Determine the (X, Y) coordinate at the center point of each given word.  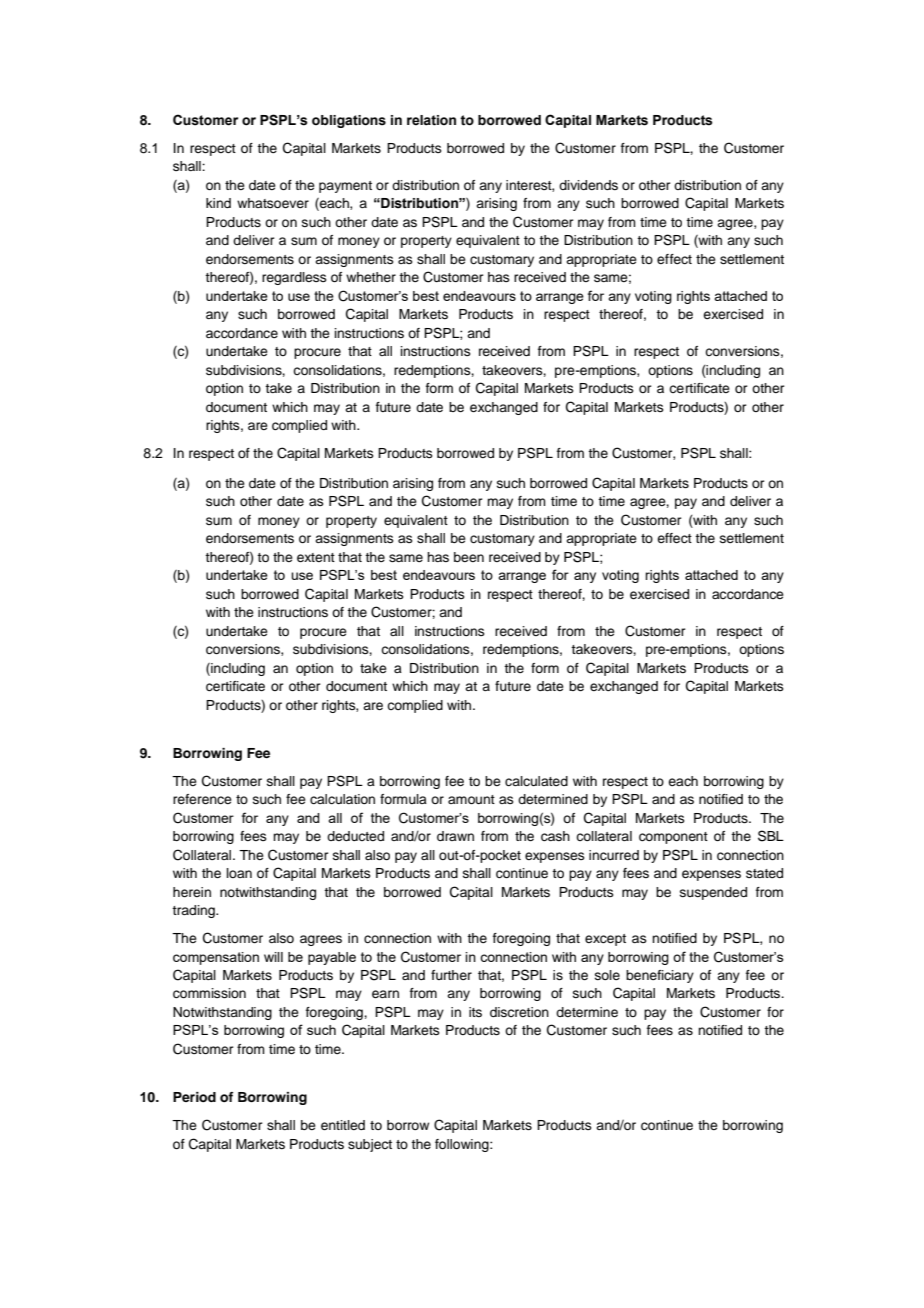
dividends (588, 185)
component (673, 838)
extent (316, 557)
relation (431, 120)
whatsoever (273, 203)
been (469, 557)
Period (194, 1097)
